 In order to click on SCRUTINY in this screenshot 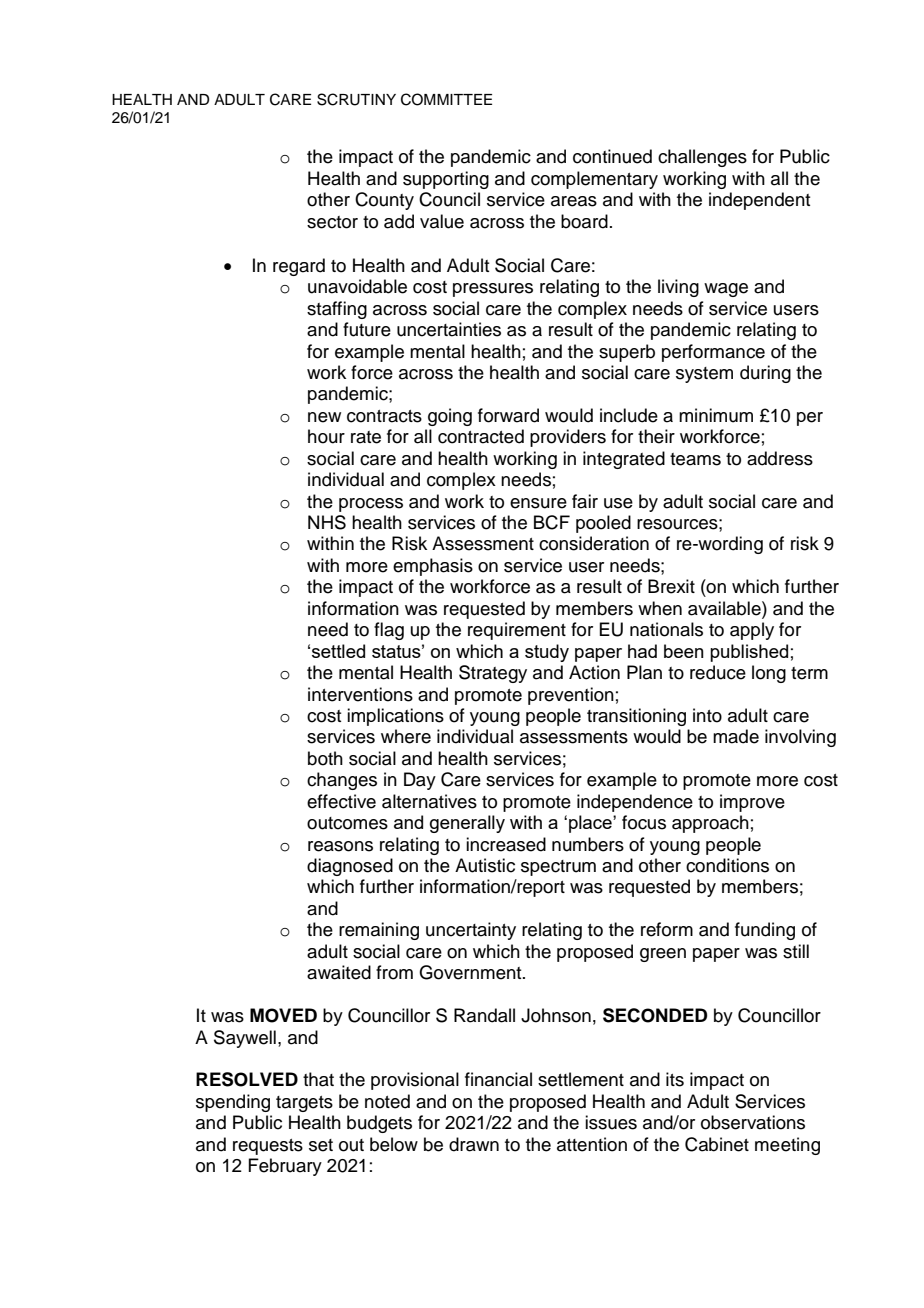, I will do `click(356, 99)`.
